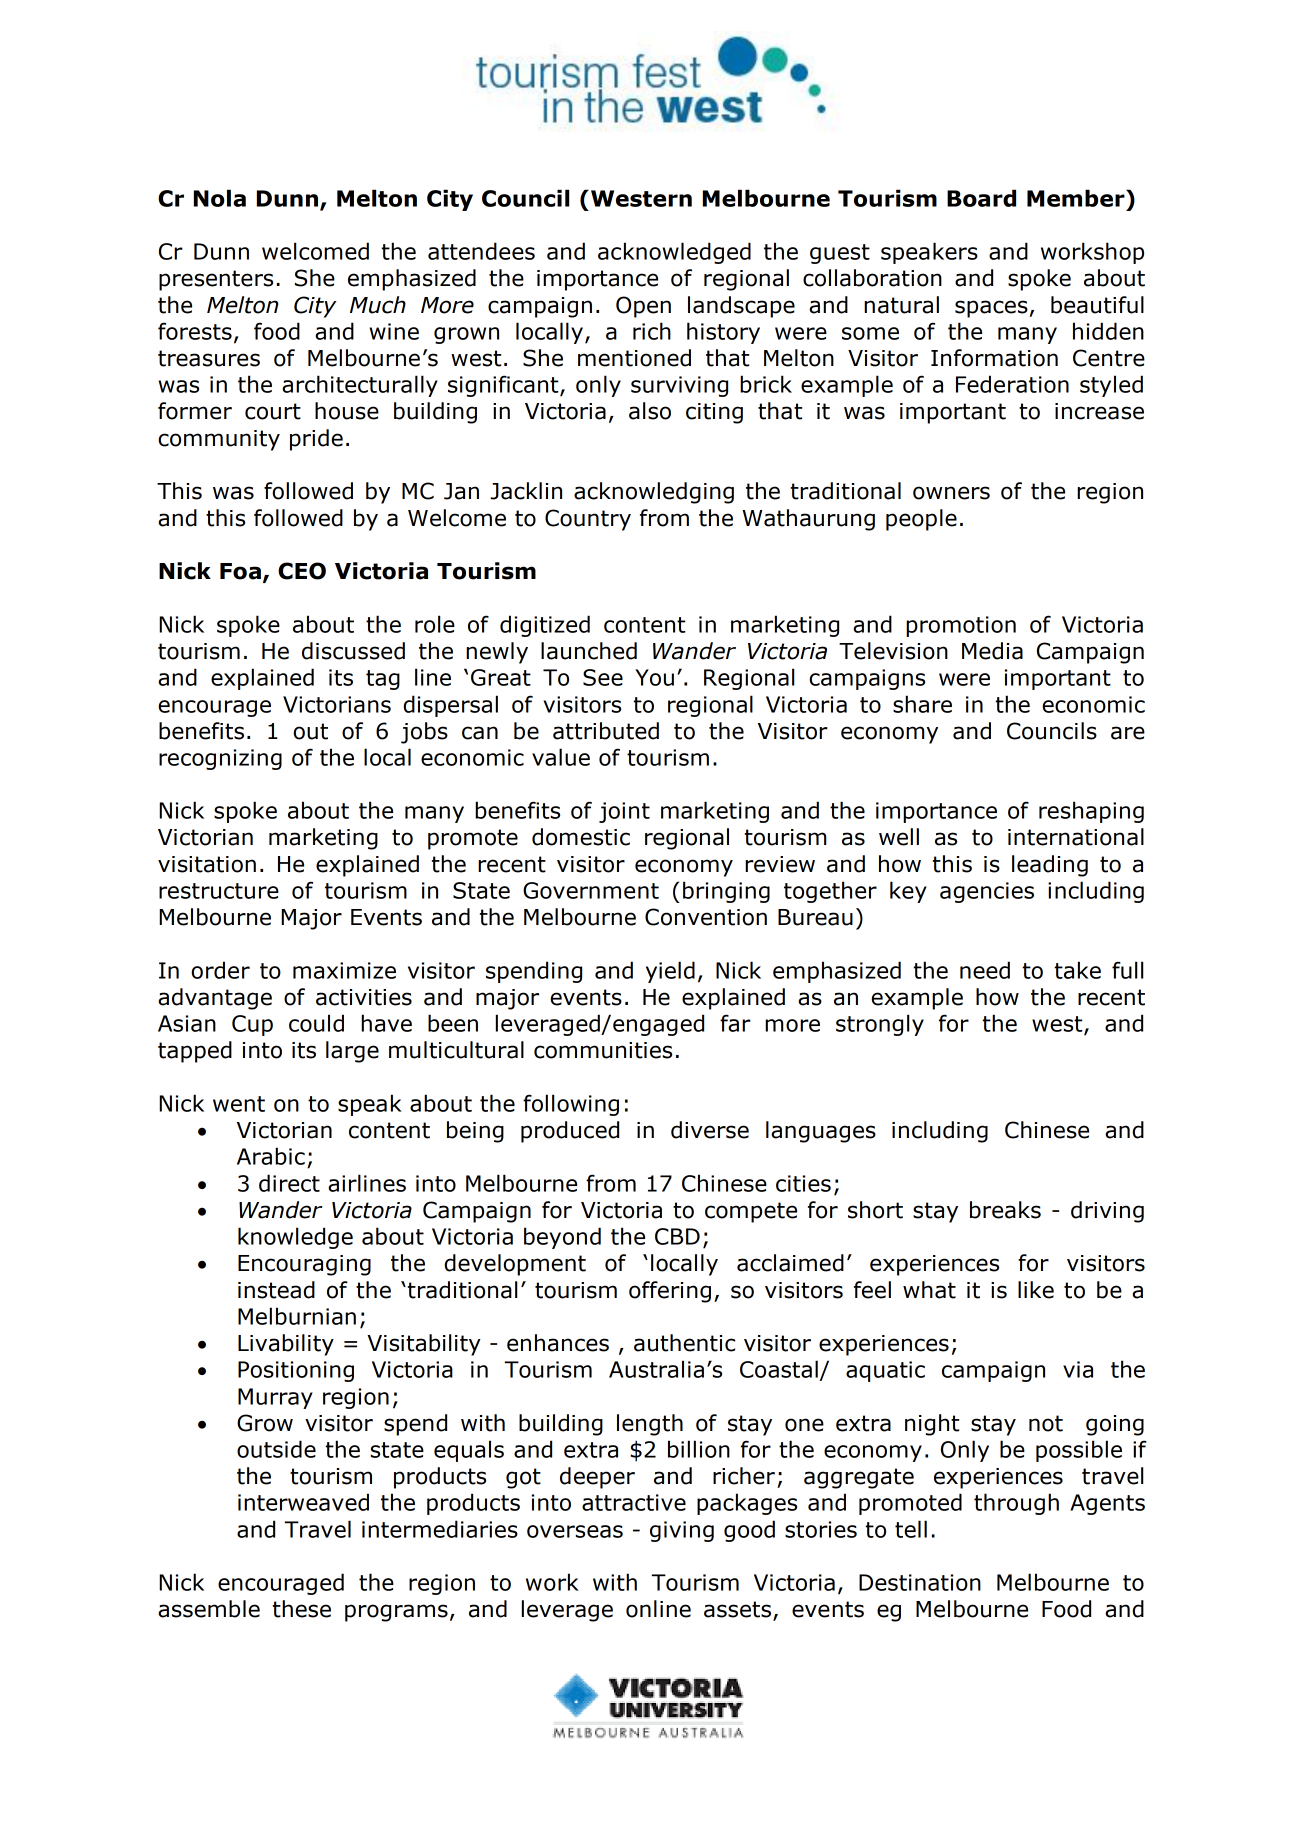 Image resolution: width=1303 pixels, height=1844 pixels. Describe the element at coordinates (302, 1609) in the page. I see `these` at that location.
